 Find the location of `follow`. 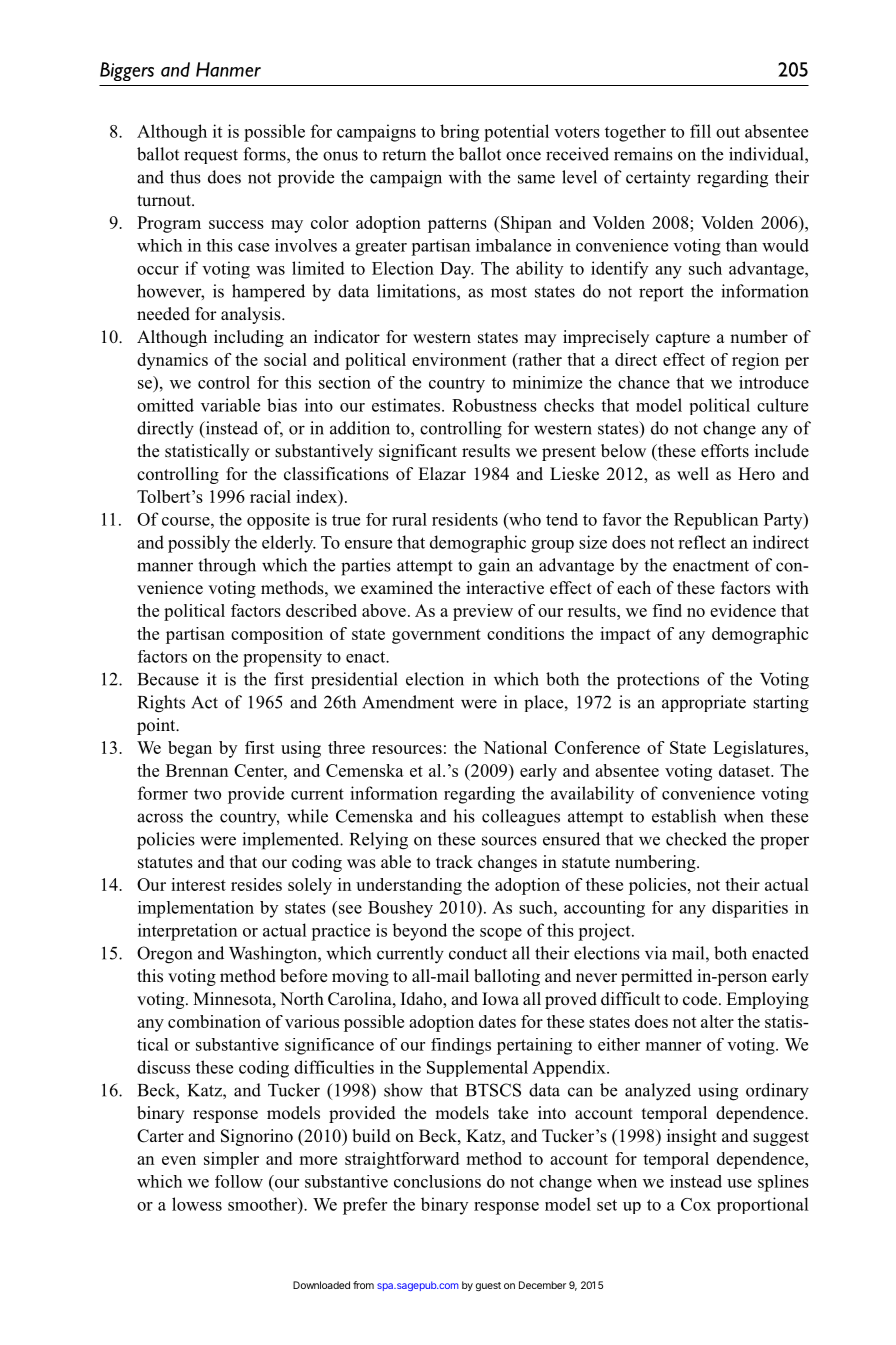

follow is located at coordinates (239, 1181).
